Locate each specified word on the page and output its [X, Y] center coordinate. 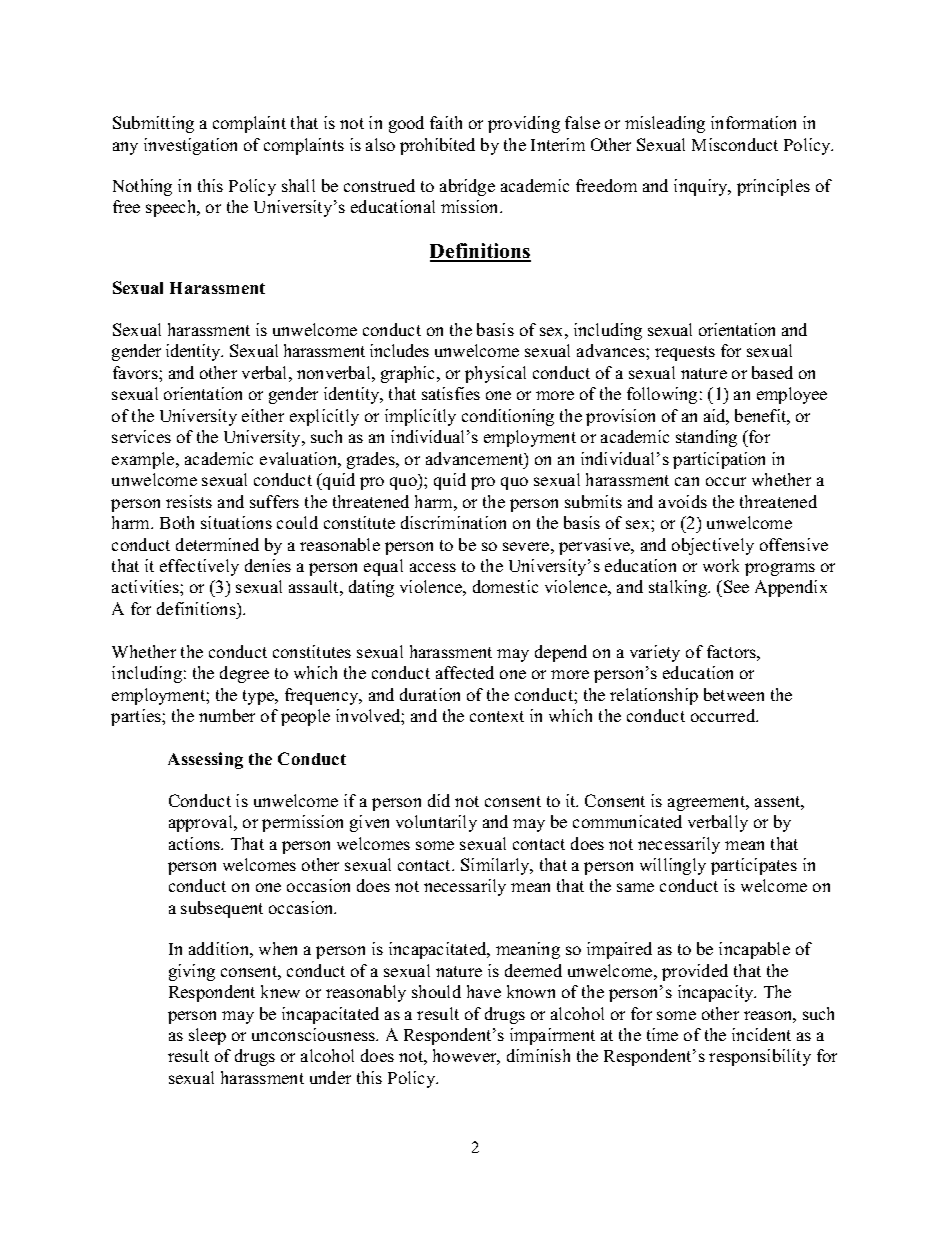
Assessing [205, 760]
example [144, 460]
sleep [207, 1036]
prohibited [437, 146]
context [497, 716]
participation [719, 460]
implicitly [420, 417]
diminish [538, 1055]
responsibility [760, 1057]
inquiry [702, 187]
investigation [190, 146]
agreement [708, 803]
